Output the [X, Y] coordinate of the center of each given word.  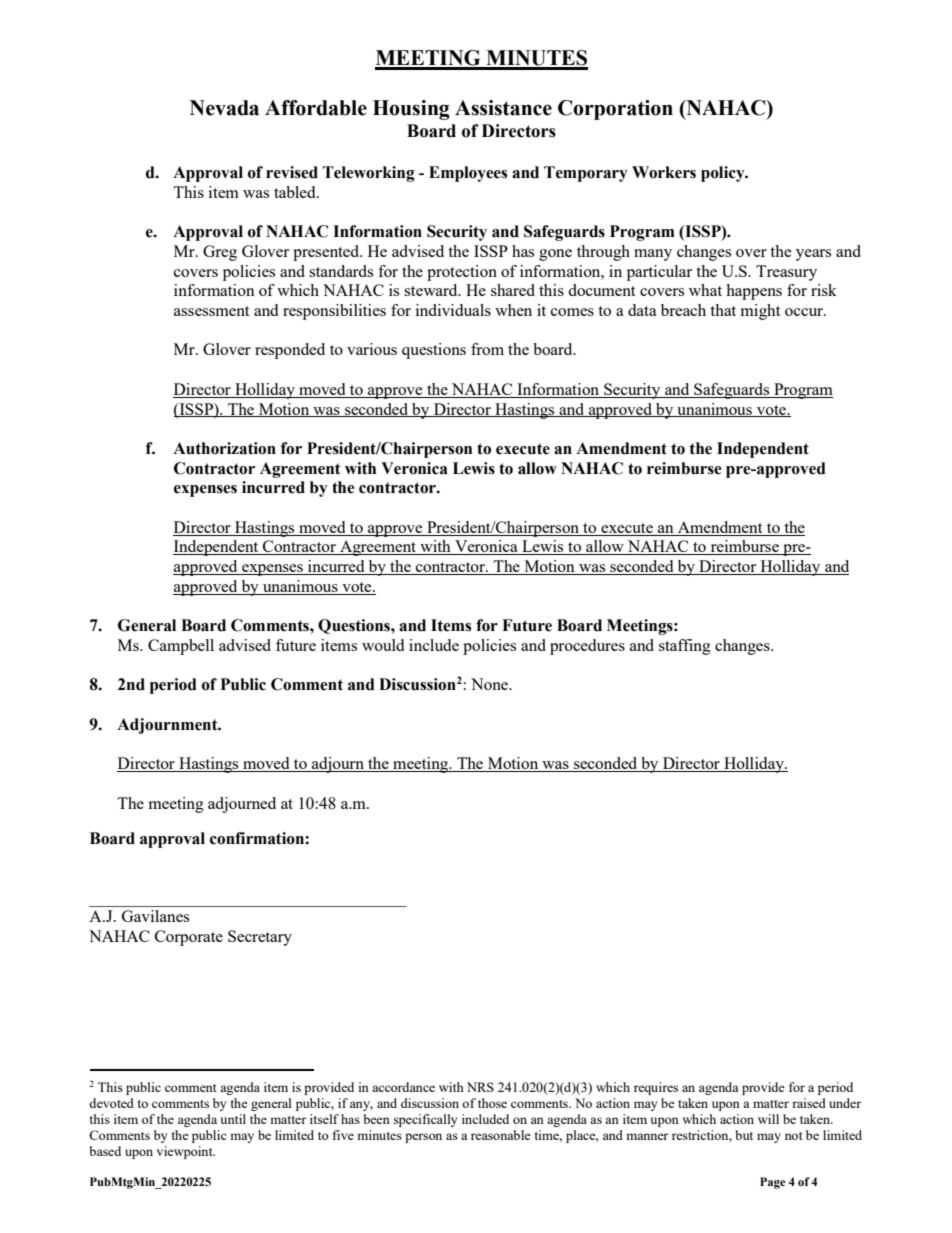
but [744, 1135]
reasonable [501, 1135]
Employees [468, 174]
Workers [664, 172]
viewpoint [185, 1152]
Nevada [224, 108]
